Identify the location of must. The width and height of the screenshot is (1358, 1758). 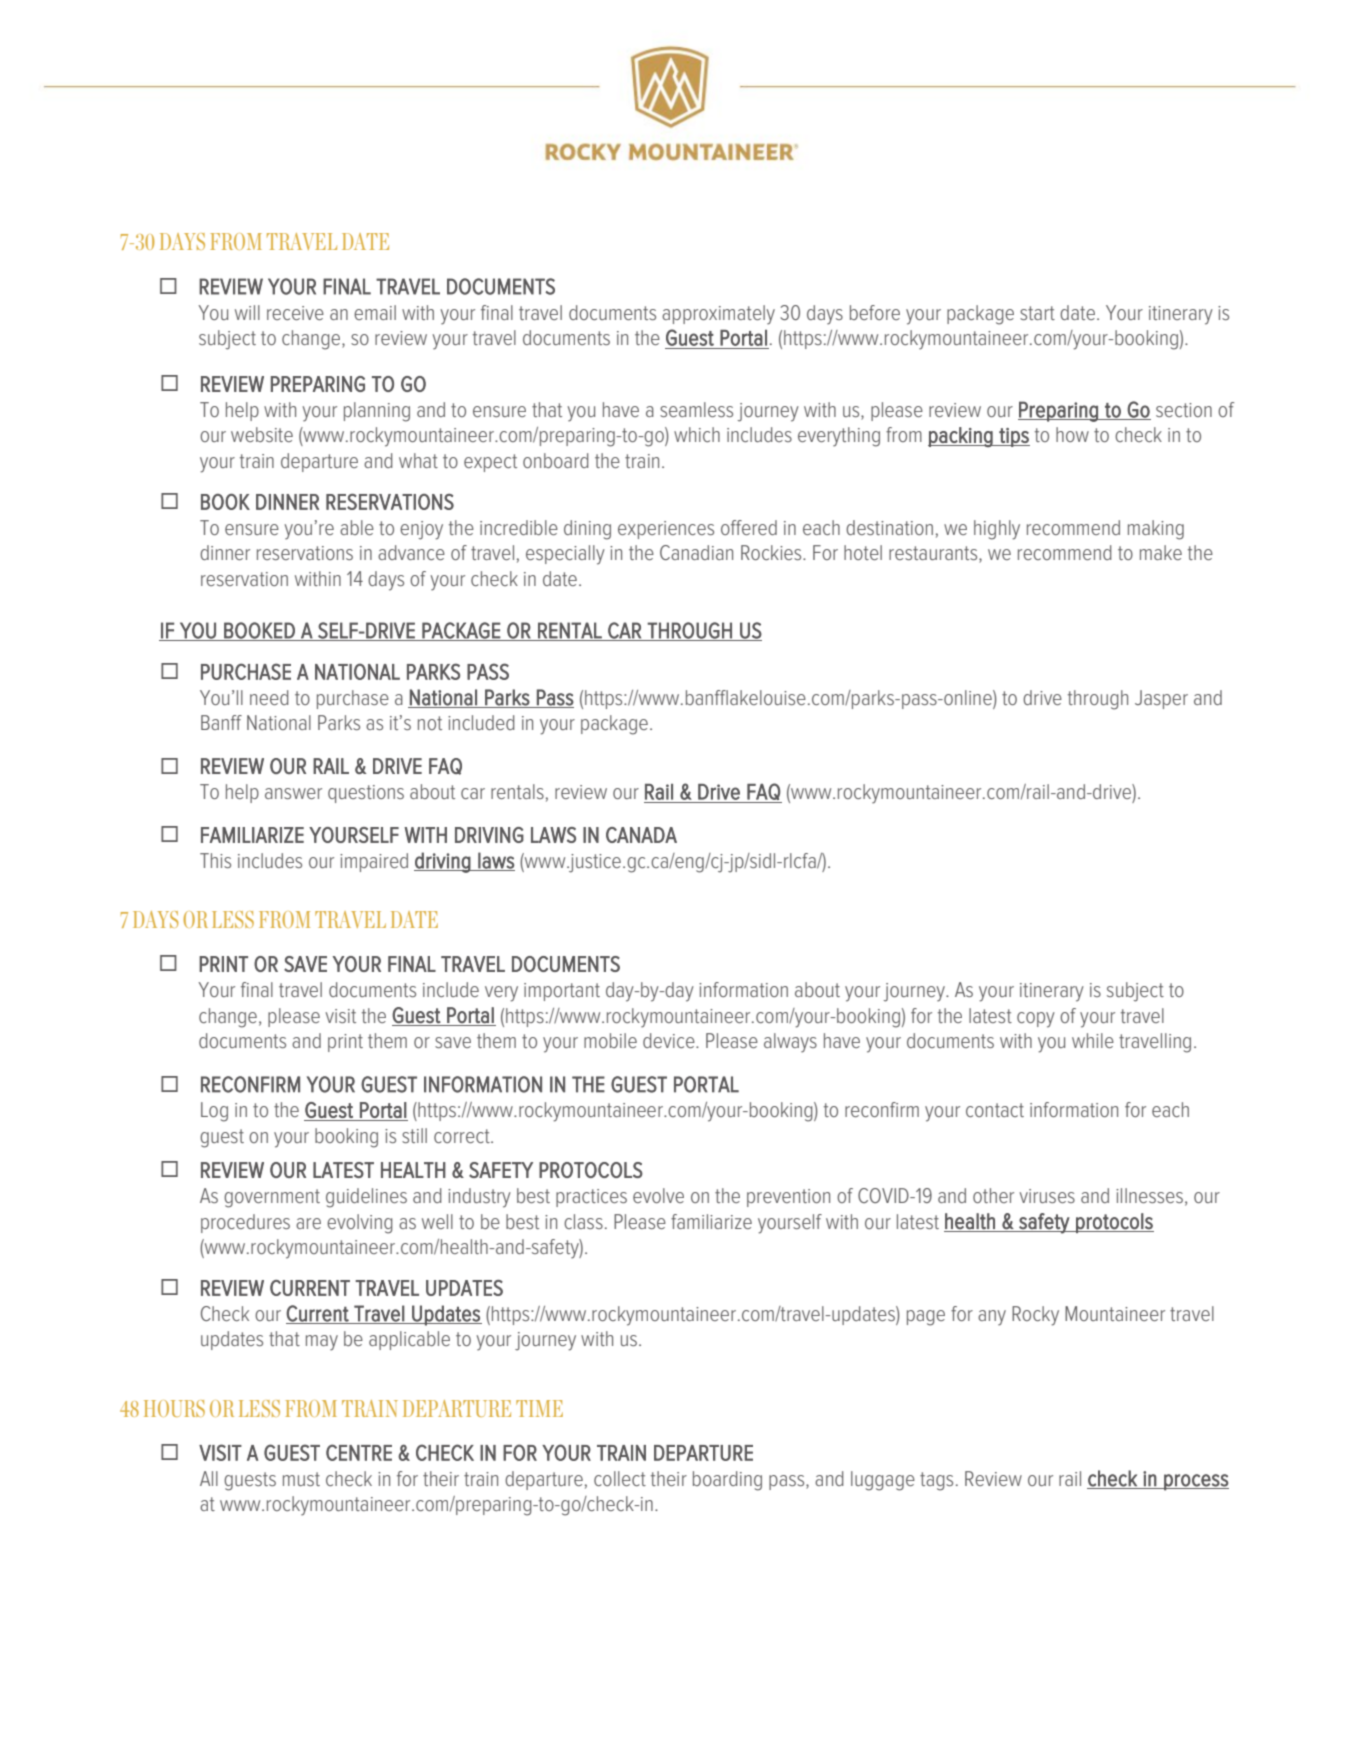
(301, 1479).
